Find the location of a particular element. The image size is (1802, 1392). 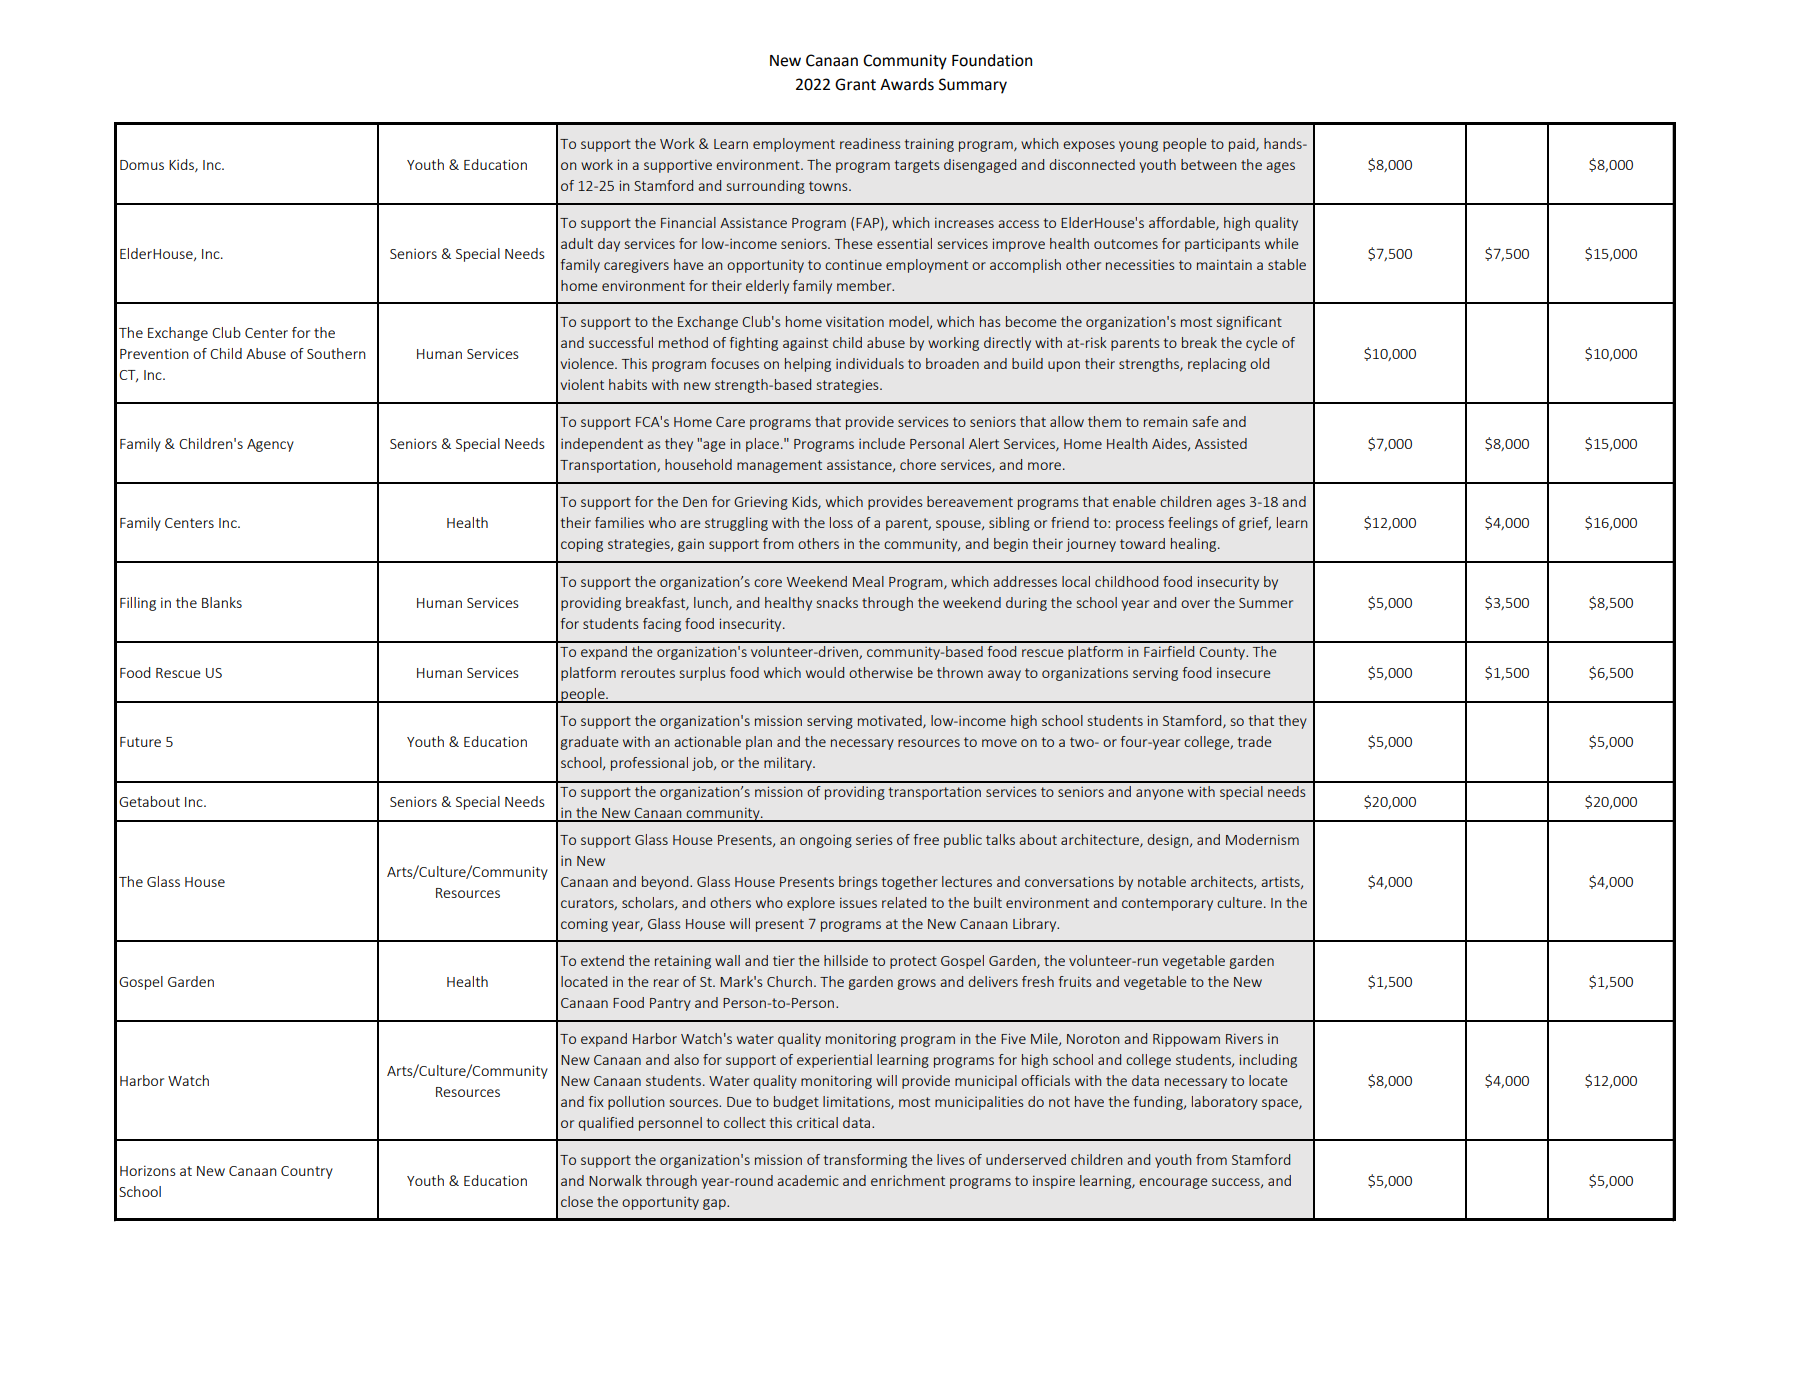

Agency is located at coordinates (270, 445).
